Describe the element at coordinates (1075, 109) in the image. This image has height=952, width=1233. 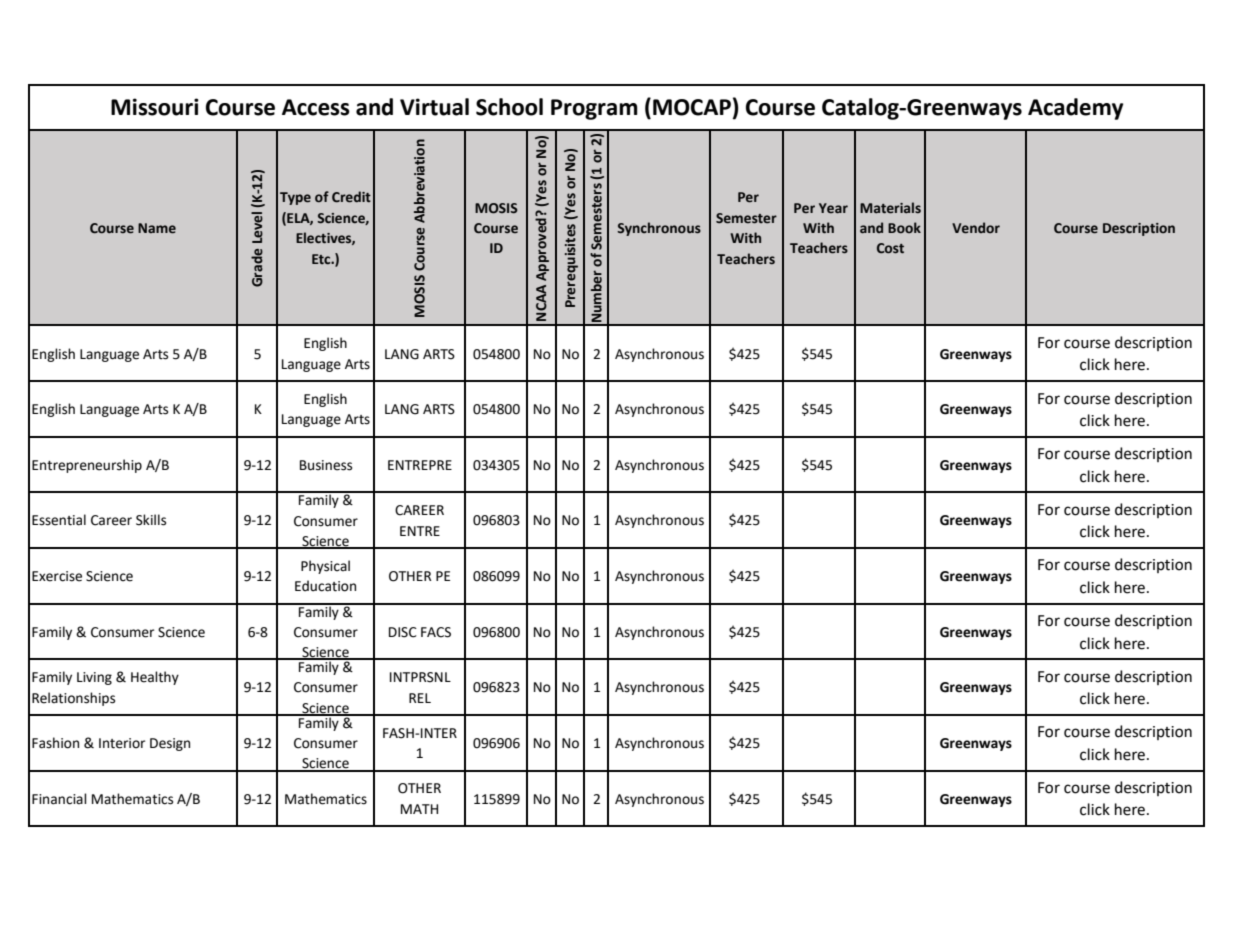
I see `Academy` at that location.
